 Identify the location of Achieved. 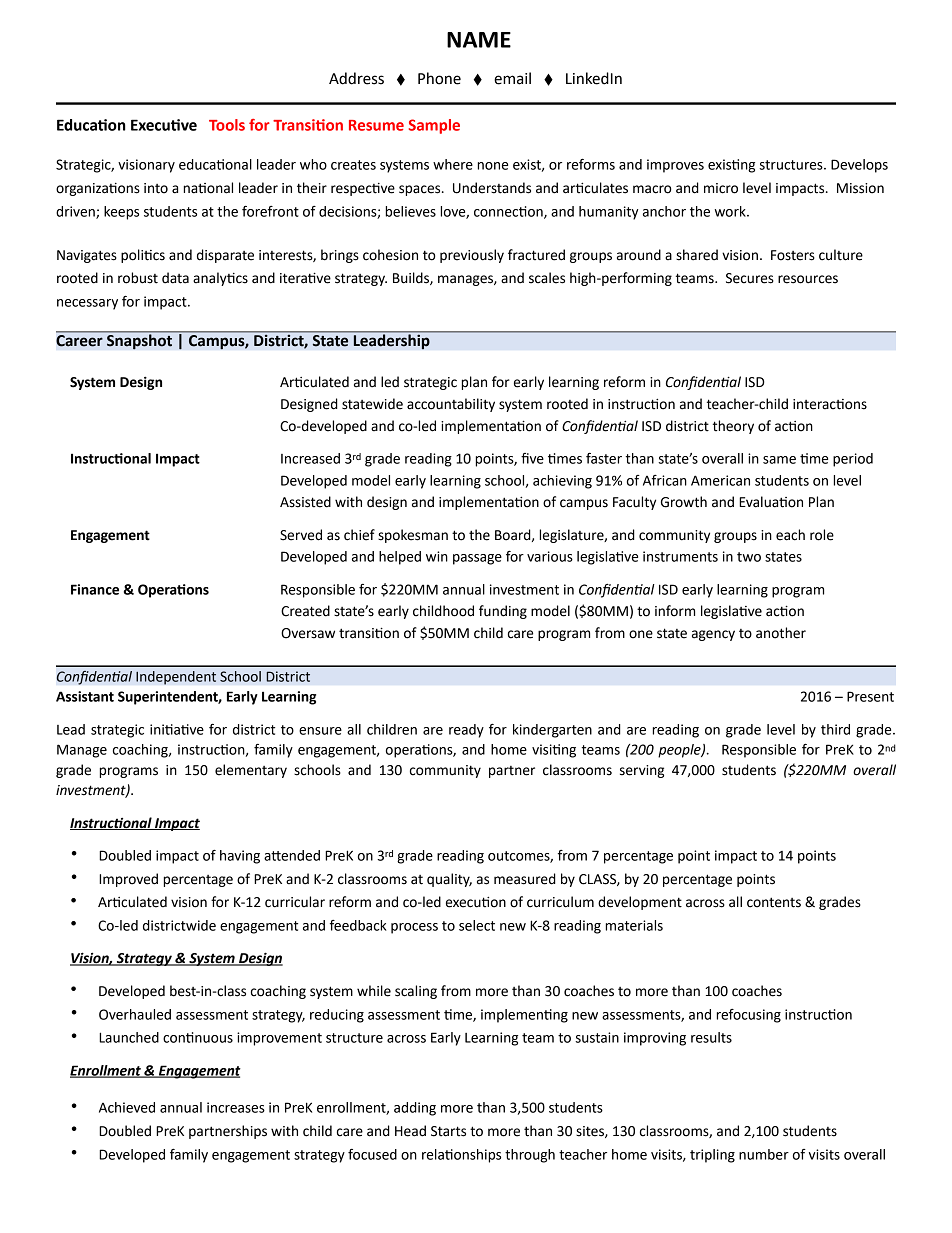
(127, 1107).
